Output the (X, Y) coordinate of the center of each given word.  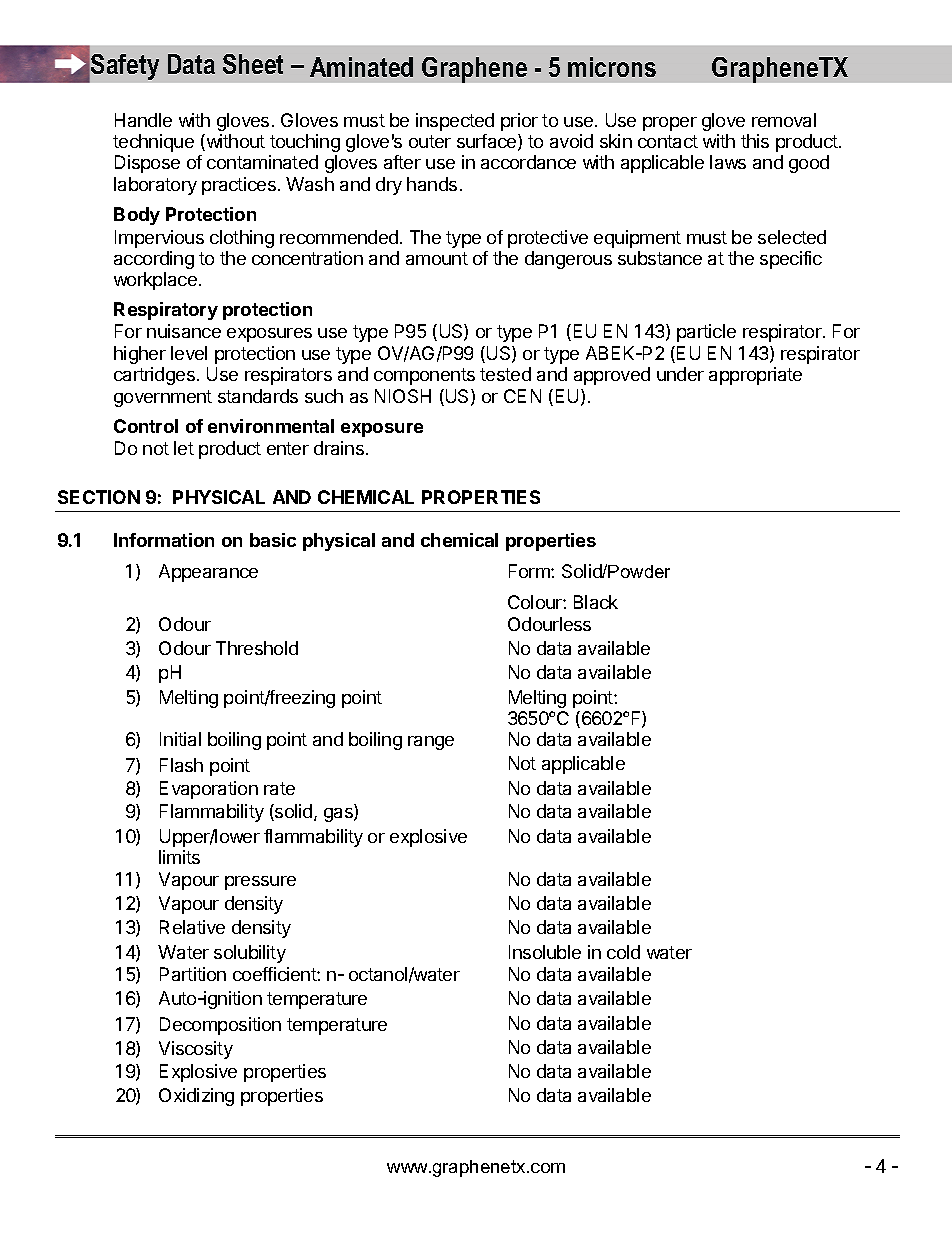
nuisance (184, 331)
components (424, 376)
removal (784, 120)
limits (179, 857)
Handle (143, 120)
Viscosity (196, 1050)
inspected (455, 122)
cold (623, 952)
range (431, 743)
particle (706, 333)
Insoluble (545, 952)
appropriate (755, 376)
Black (596, 602)
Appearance (208, 573)
